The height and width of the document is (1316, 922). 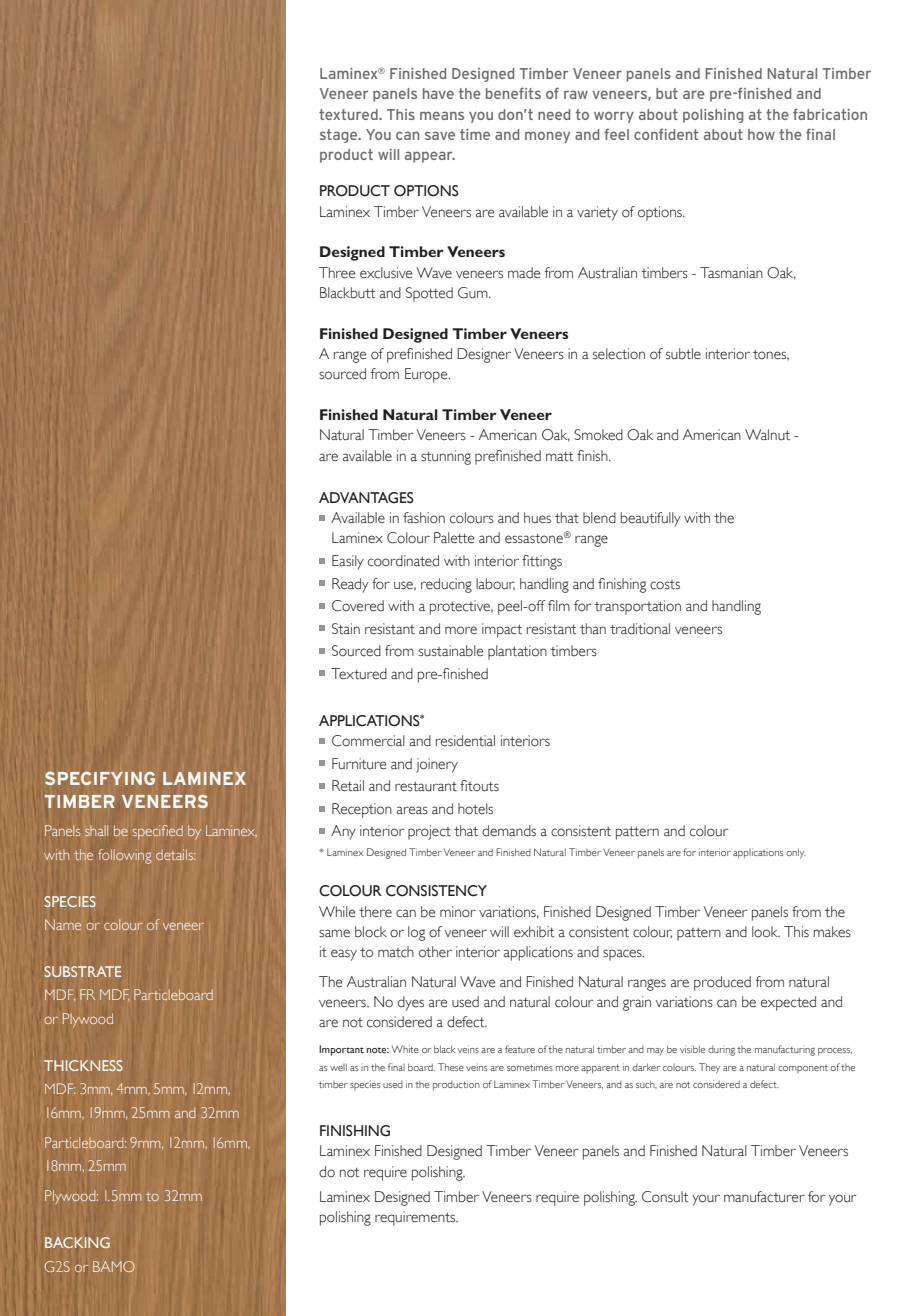 I want to click on These, so click(x=451, y=1067).
